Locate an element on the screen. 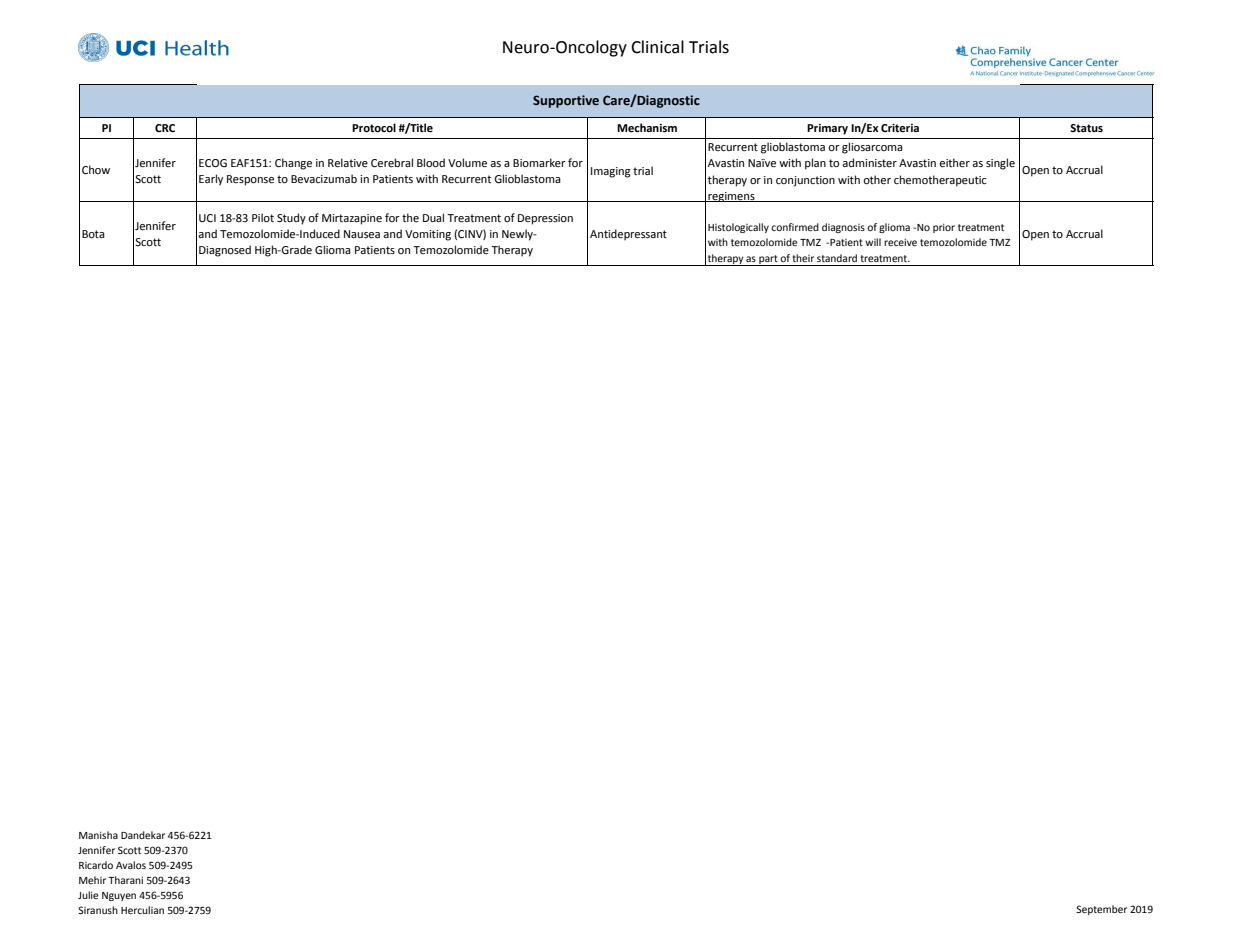 Image resolution: width=1233 pixels, height=952 pixels. Supportive is located at coordinates (566, 101).
